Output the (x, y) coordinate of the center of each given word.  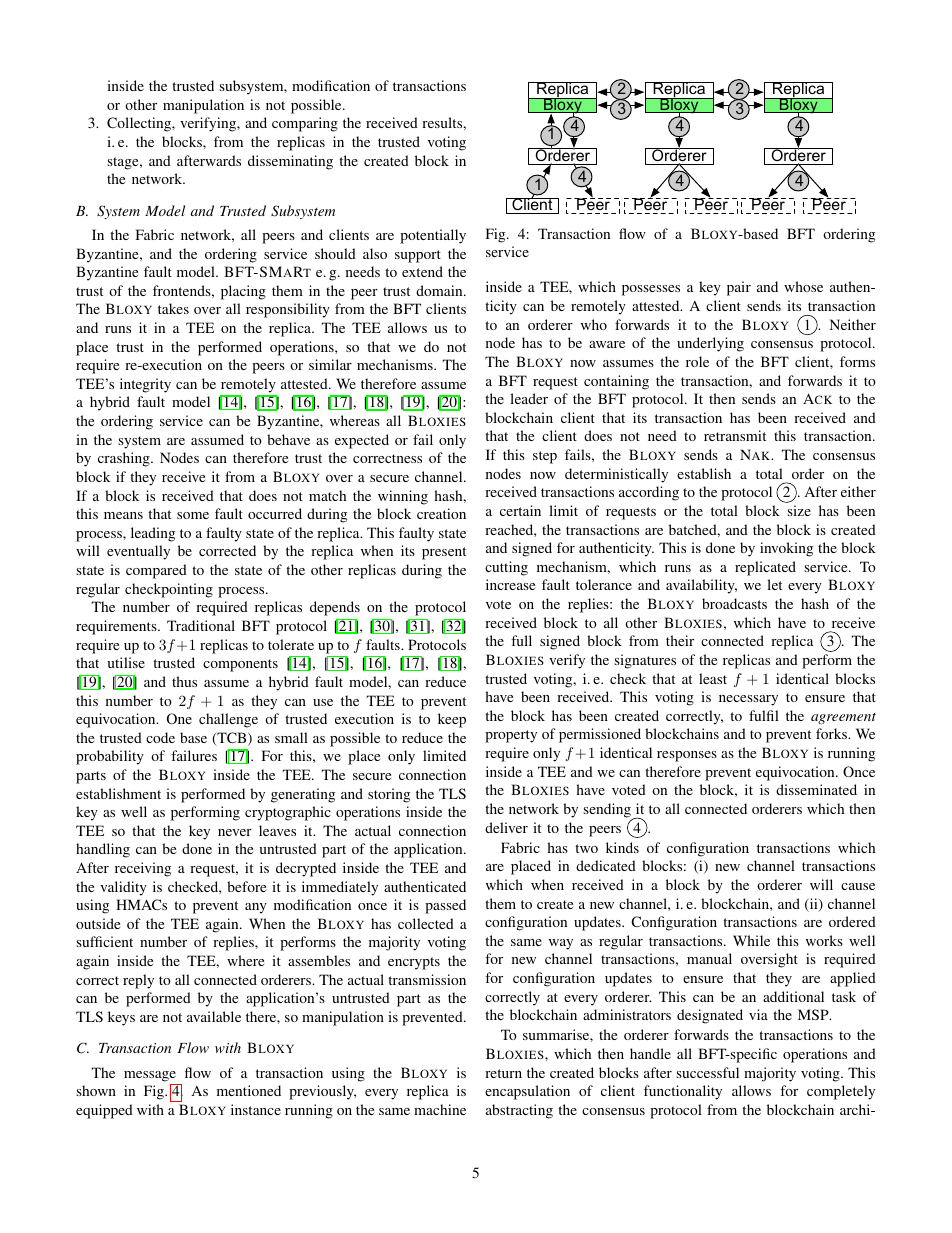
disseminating (290, 162)
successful (707, 1072)
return (503, 1073)
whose (803, 286)
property (511, 736)
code (160, 737)
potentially (433, 236)
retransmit (735, 435)
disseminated (816, 789)
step (545, 457)
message (150, 1076)
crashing (125, 459)
